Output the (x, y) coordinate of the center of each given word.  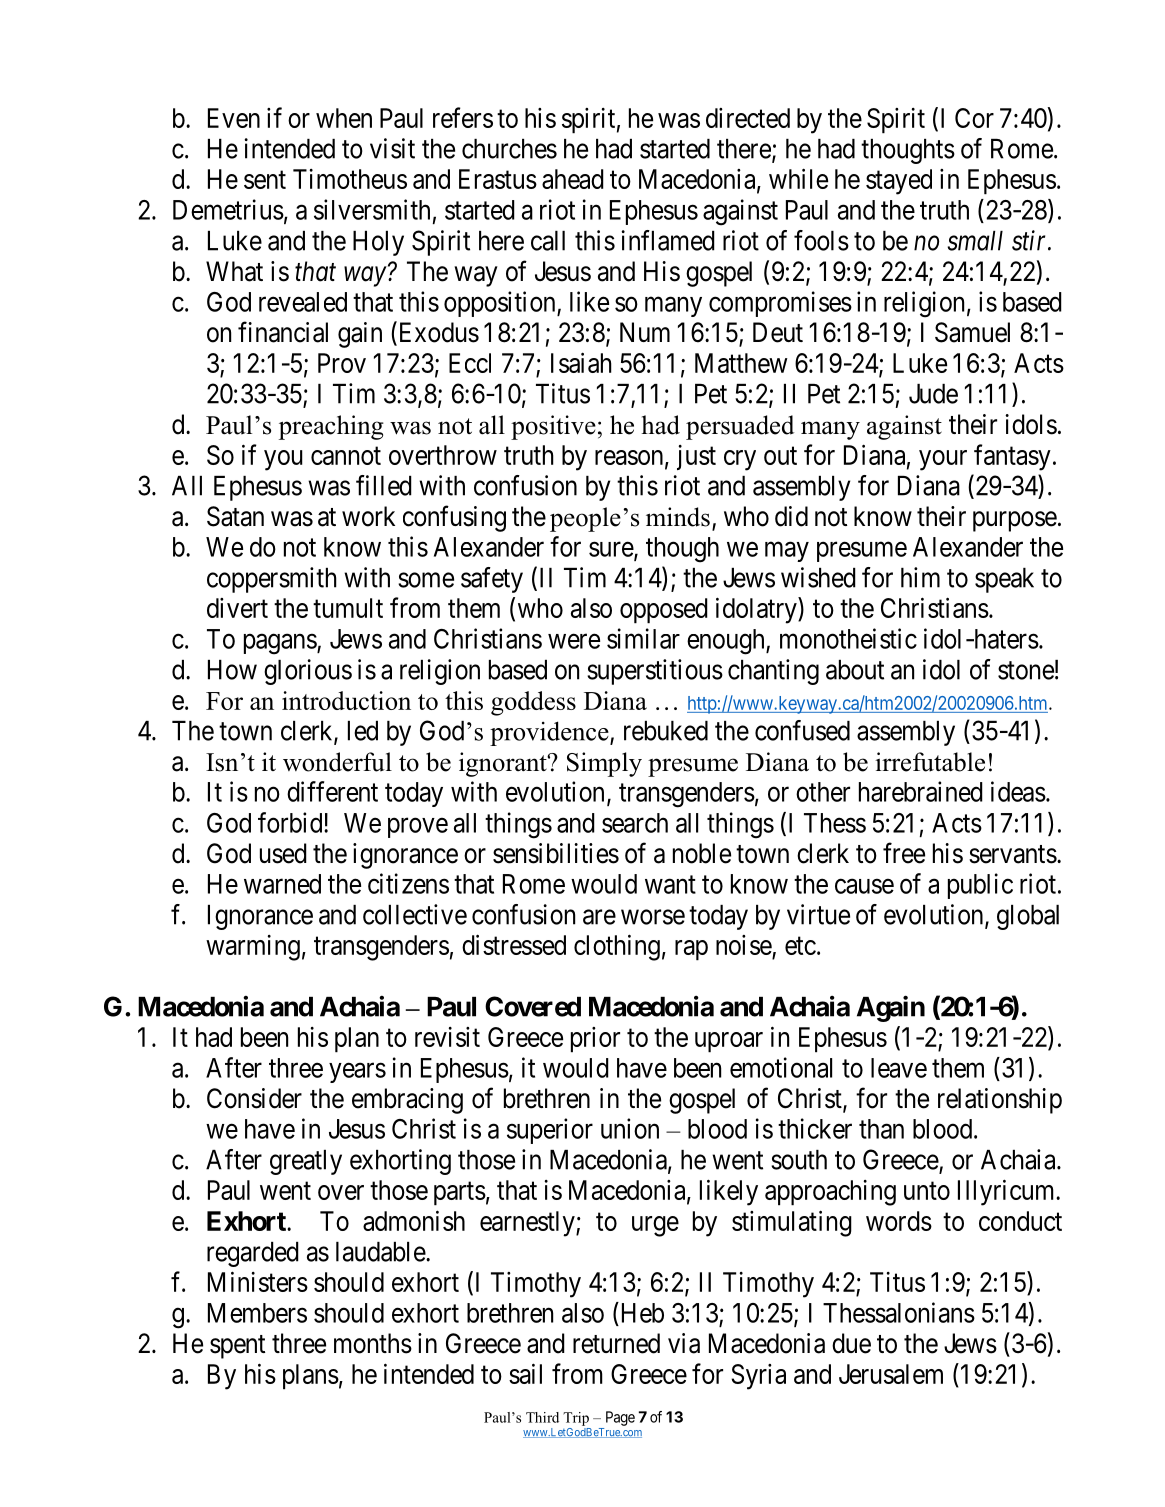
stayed (899, 182)
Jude (933, 394)
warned (282, 884)
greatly (306, 1162)
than (881, 1129)
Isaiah (581, 362)
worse (653, 917)
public (980, 886)
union (630, 1128)
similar (643, 638)
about (855, 670)
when (344, 118)
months (373, 1343)
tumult (348, 608)
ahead (573, 179)
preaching (331, 427)
